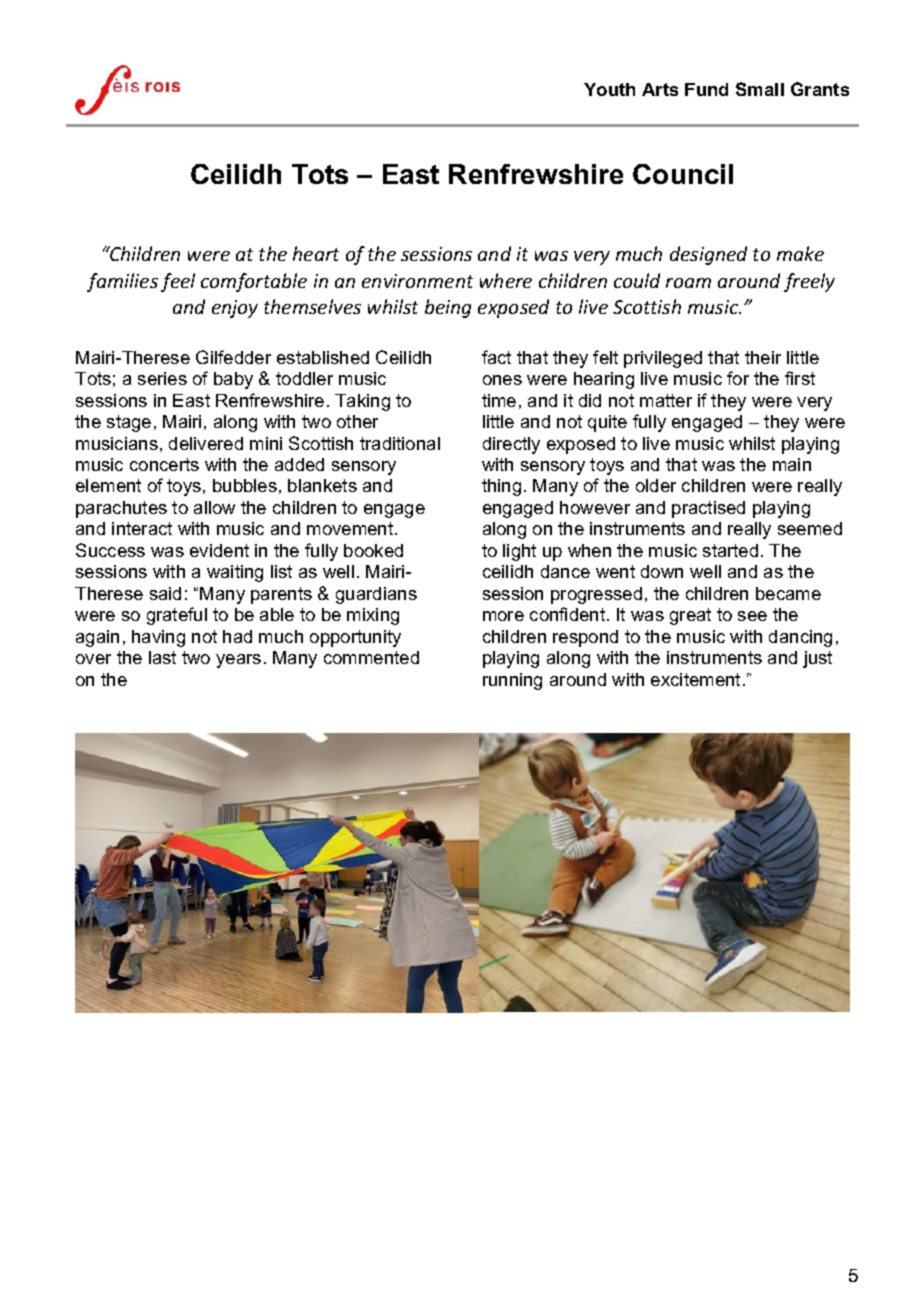 The image size is (924, 1308). I want to click on heart, so click(316, 253).
